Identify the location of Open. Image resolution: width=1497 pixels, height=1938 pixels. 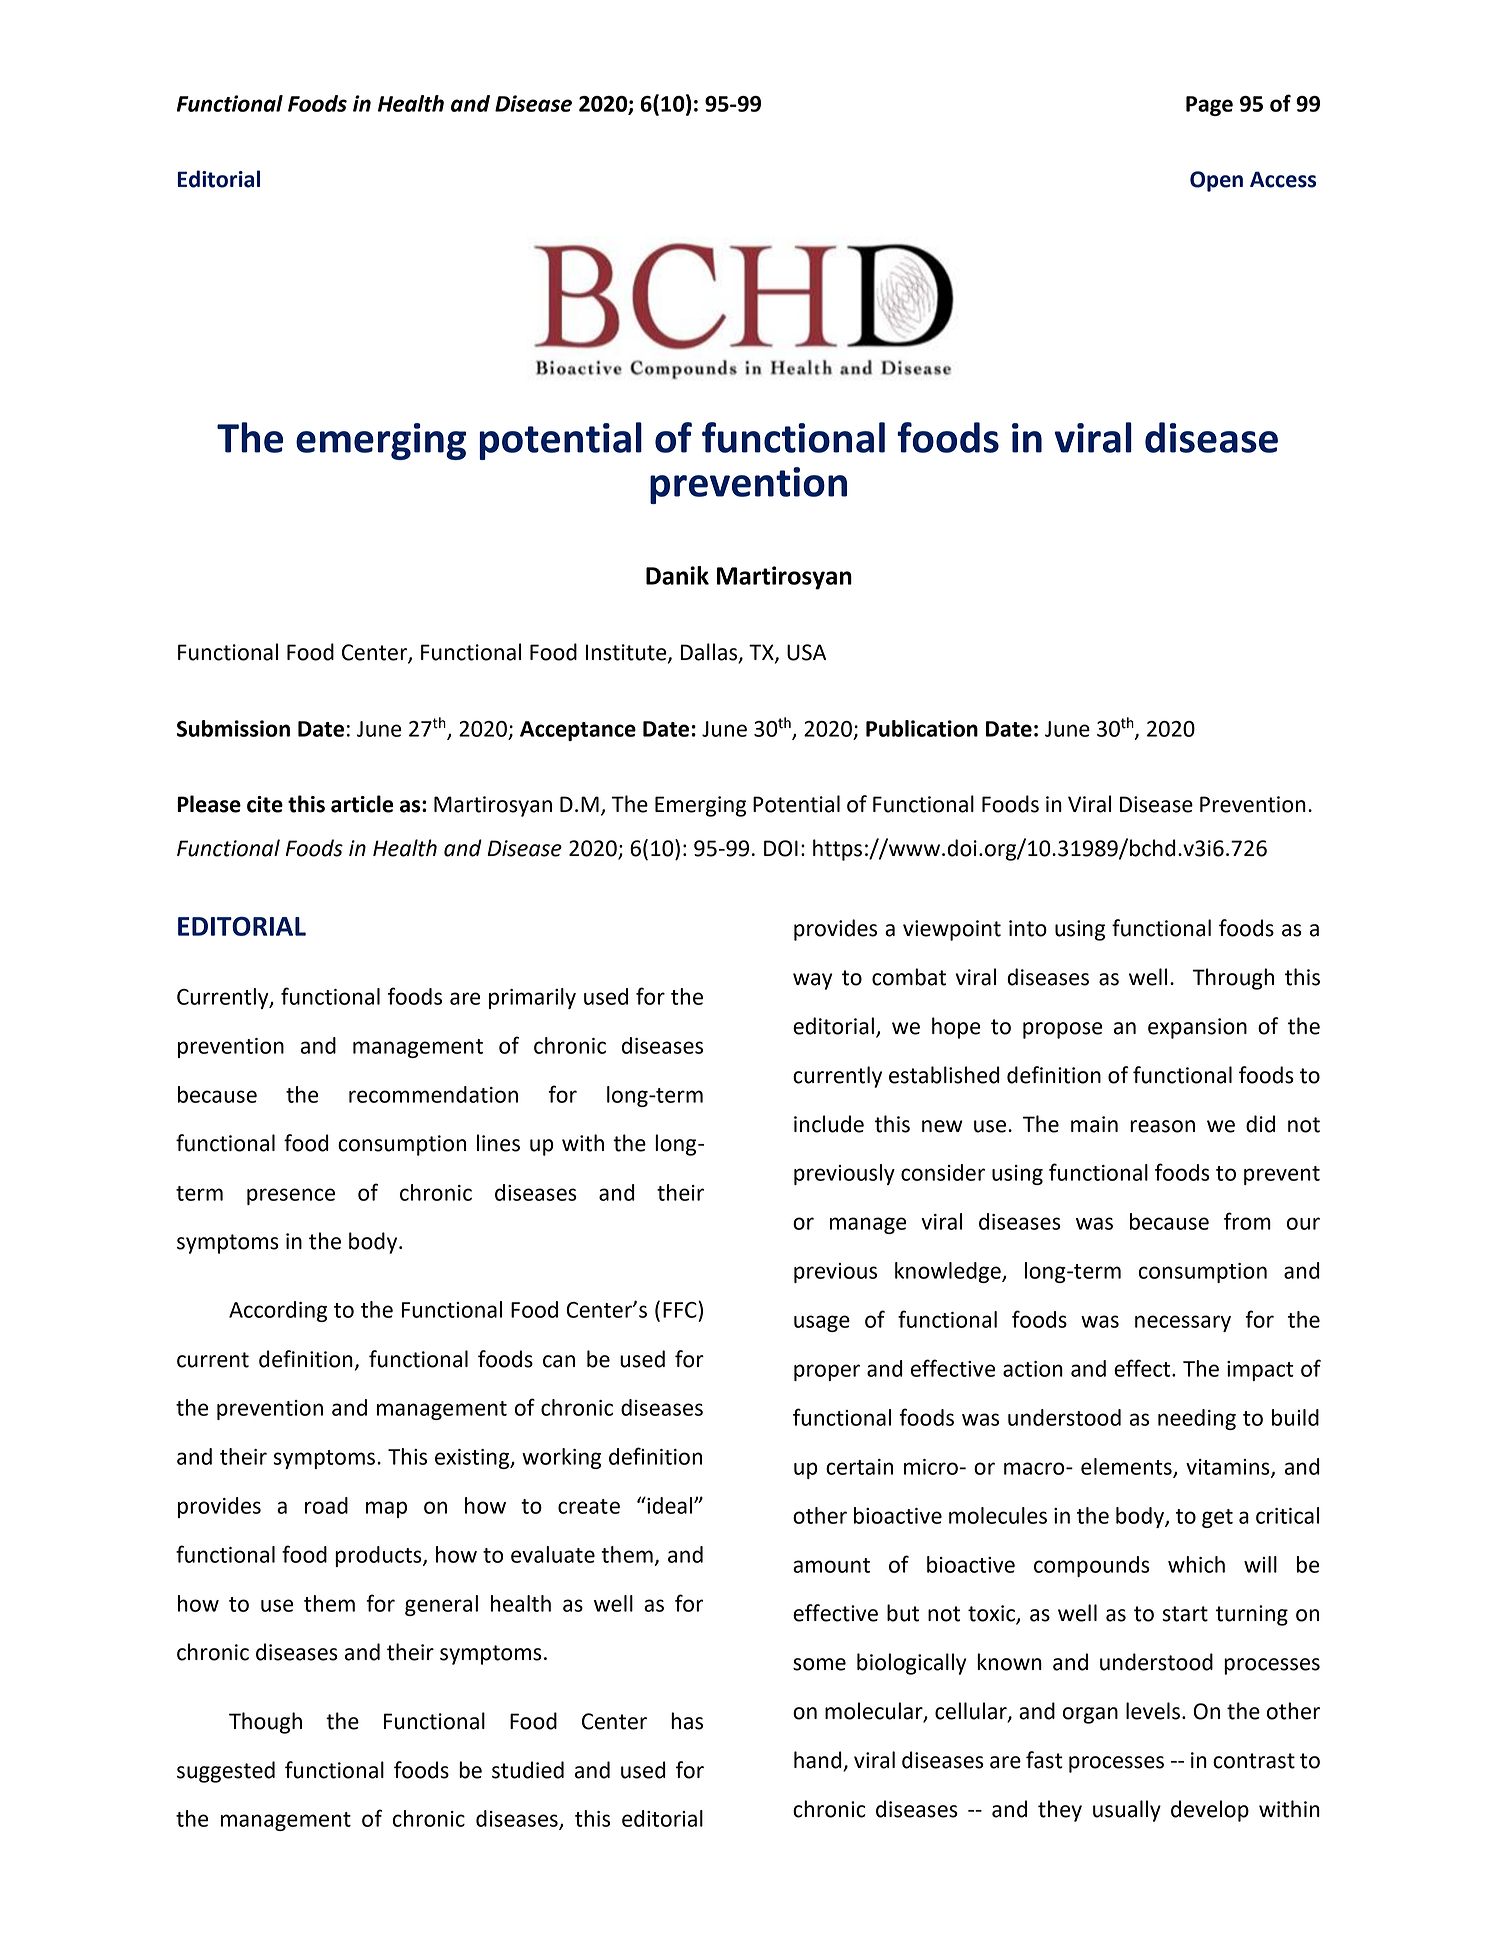
(1216, 181).
